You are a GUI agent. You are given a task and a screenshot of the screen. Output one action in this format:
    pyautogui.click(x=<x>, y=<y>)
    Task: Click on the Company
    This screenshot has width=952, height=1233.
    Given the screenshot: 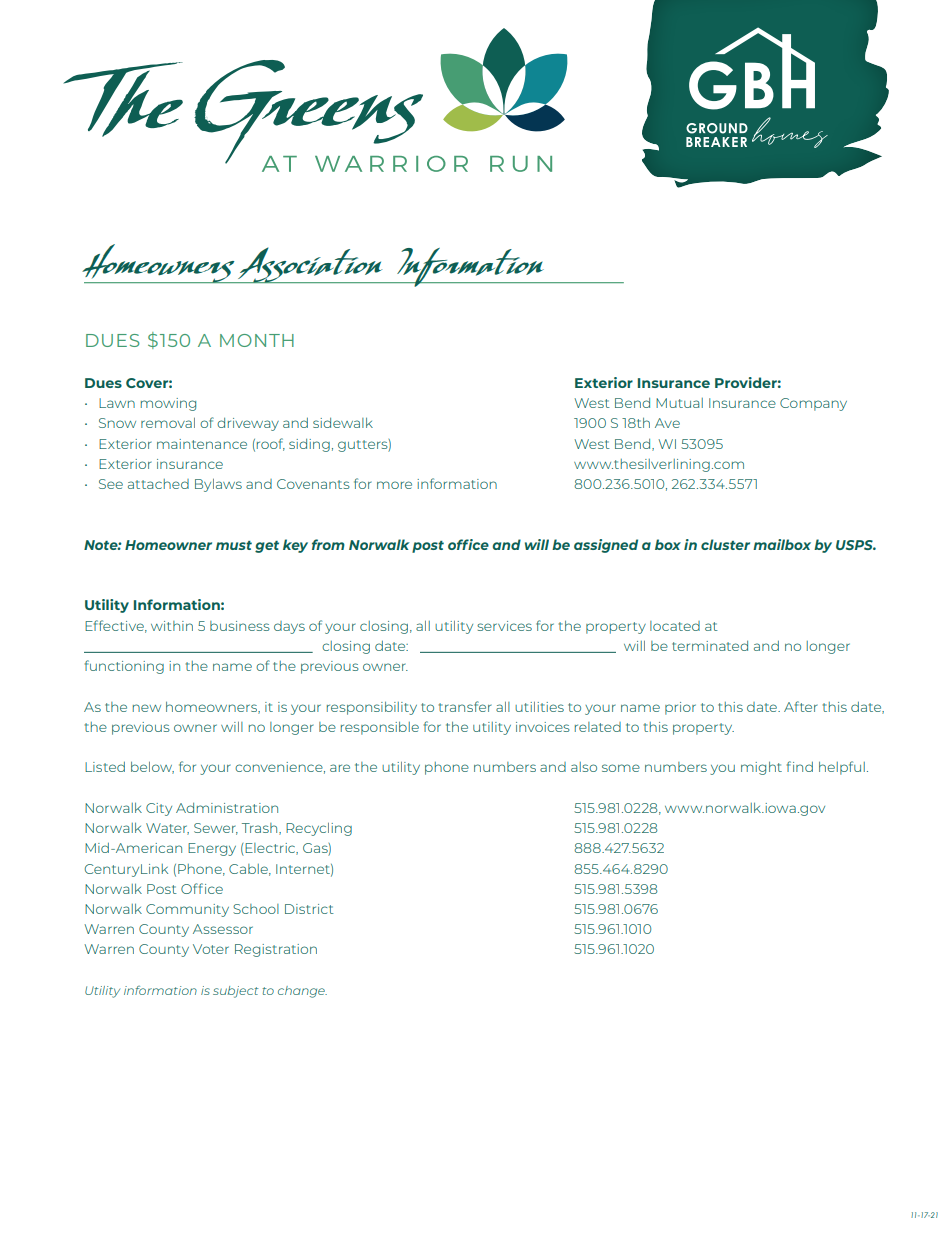 What is the action you would take?
    pyautogui.click(x=813, y=404)
